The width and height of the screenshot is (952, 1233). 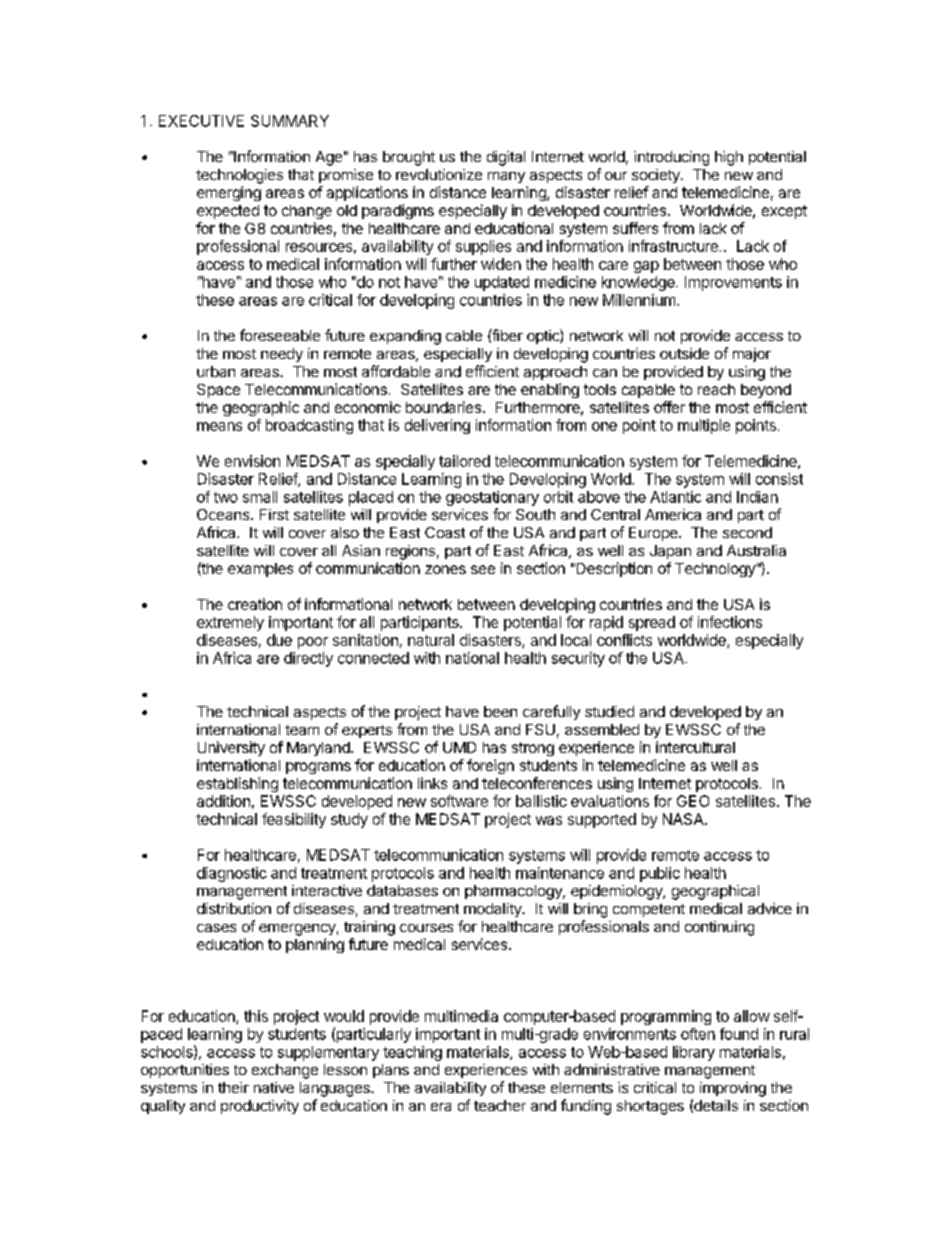 I want to click on digital, so click(x=506, y=158).
